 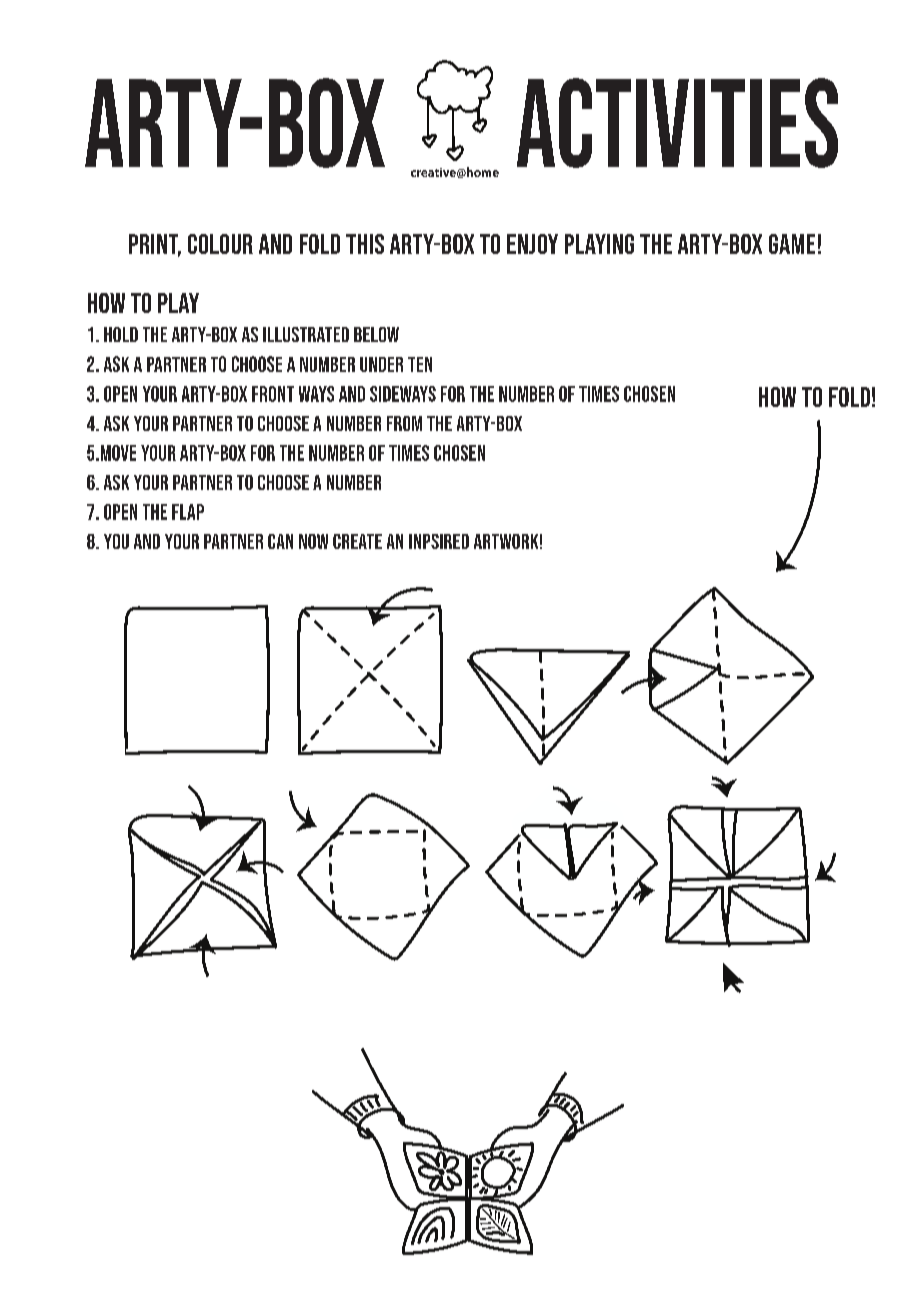 I want to click on create, so click(x=357, y=541).
